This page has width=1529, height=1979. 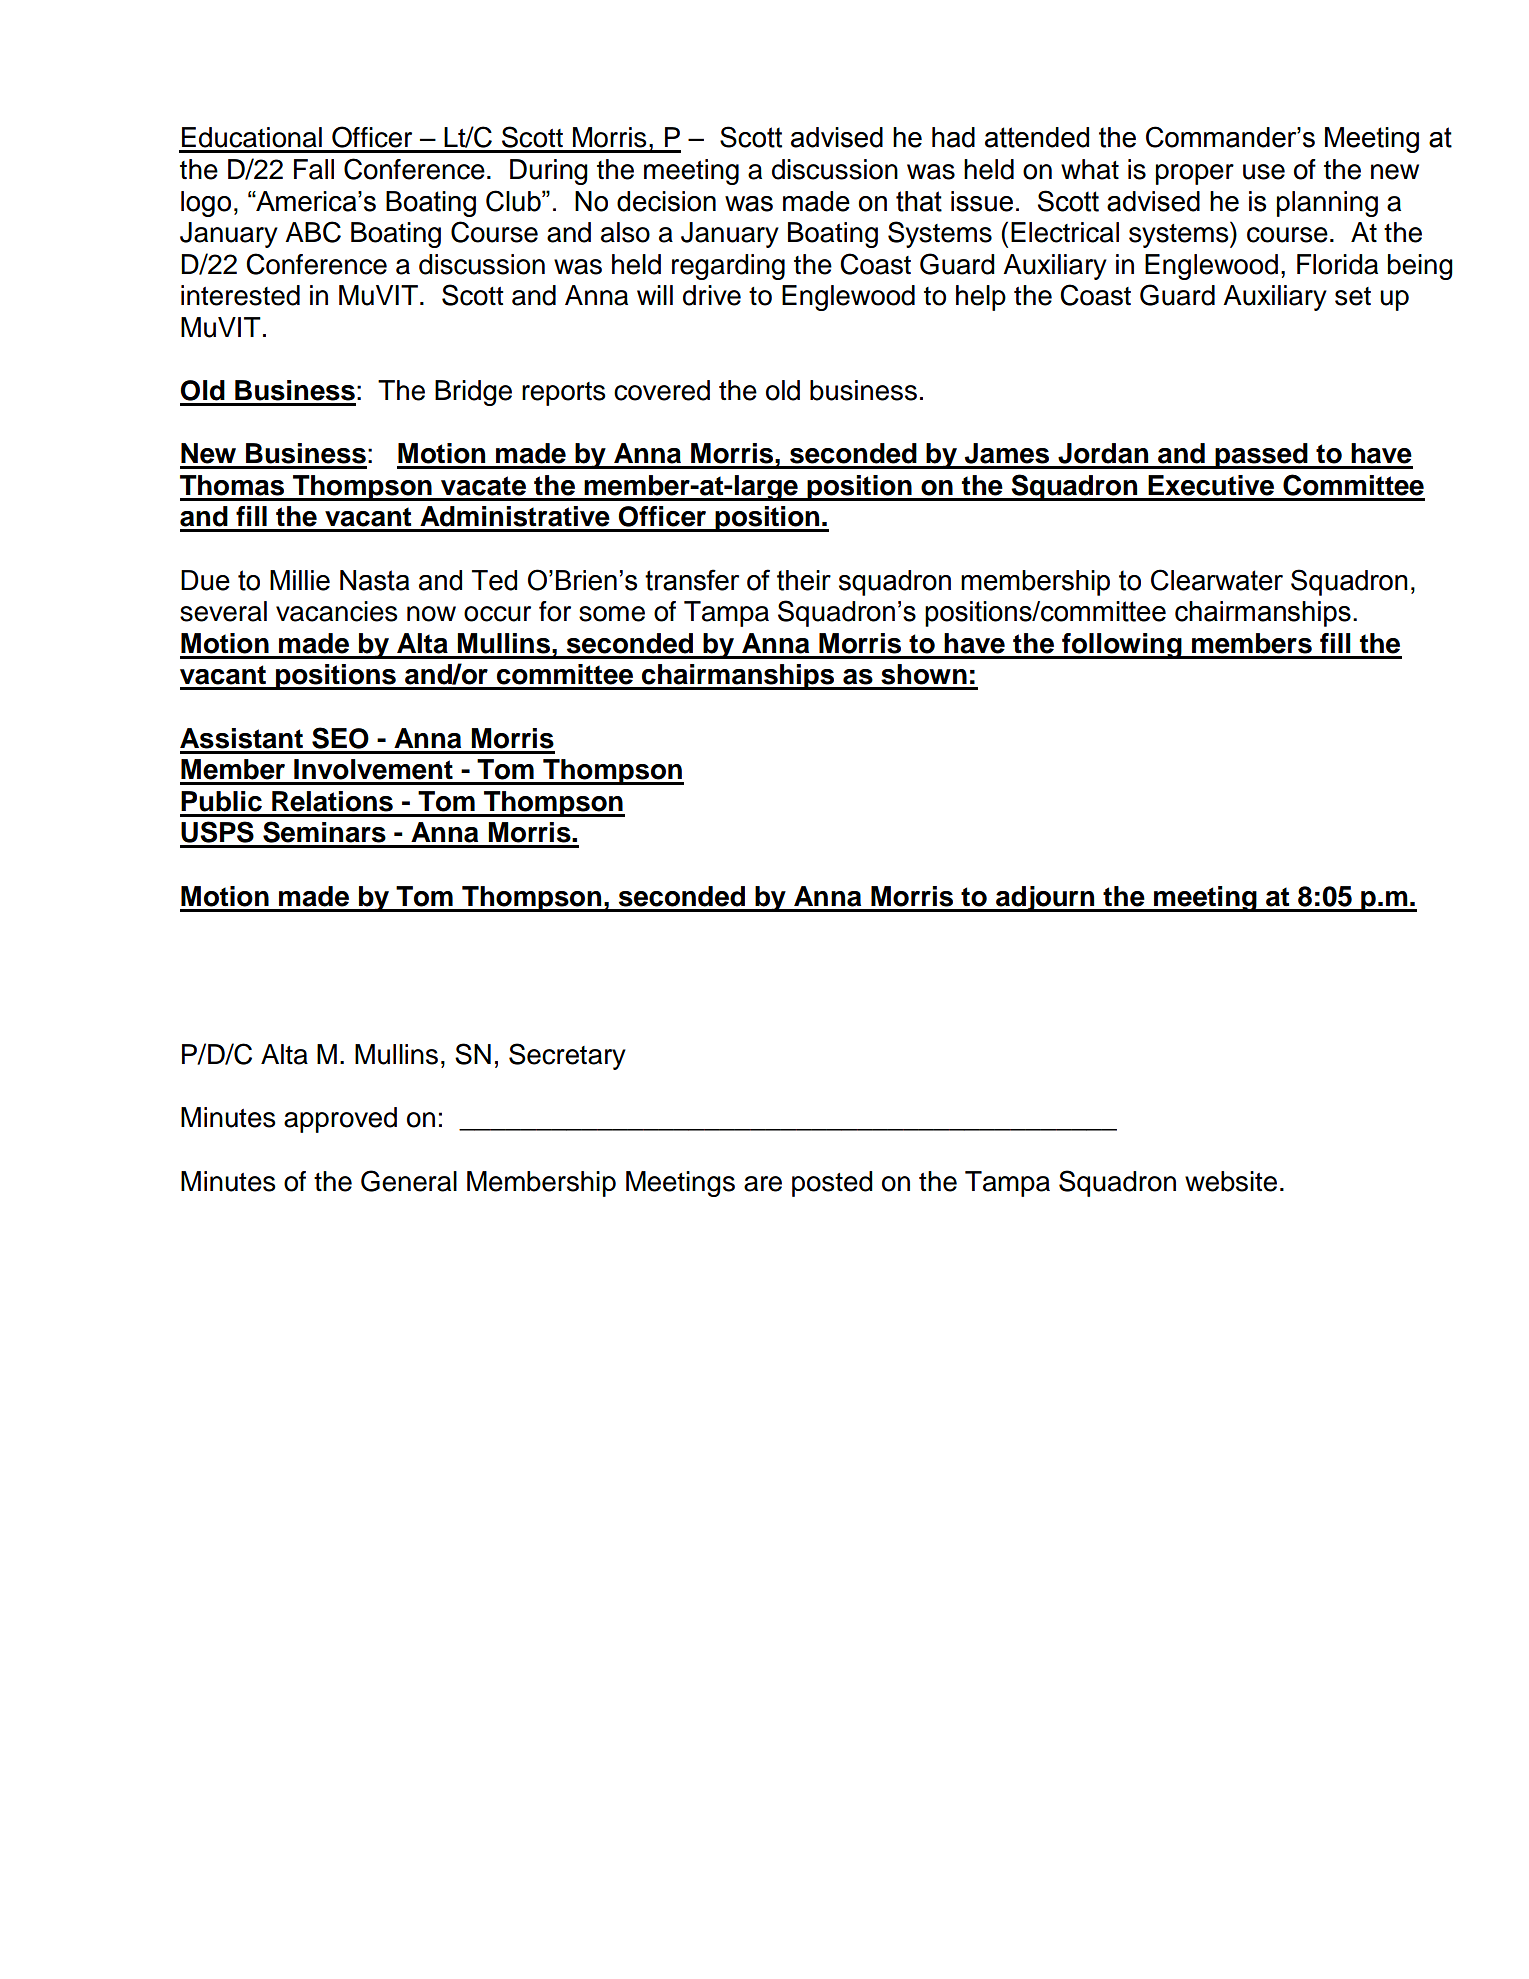 What do you see at coordinates (804, 580) in the page?
I see `their` at bounding box center [804, 580].
